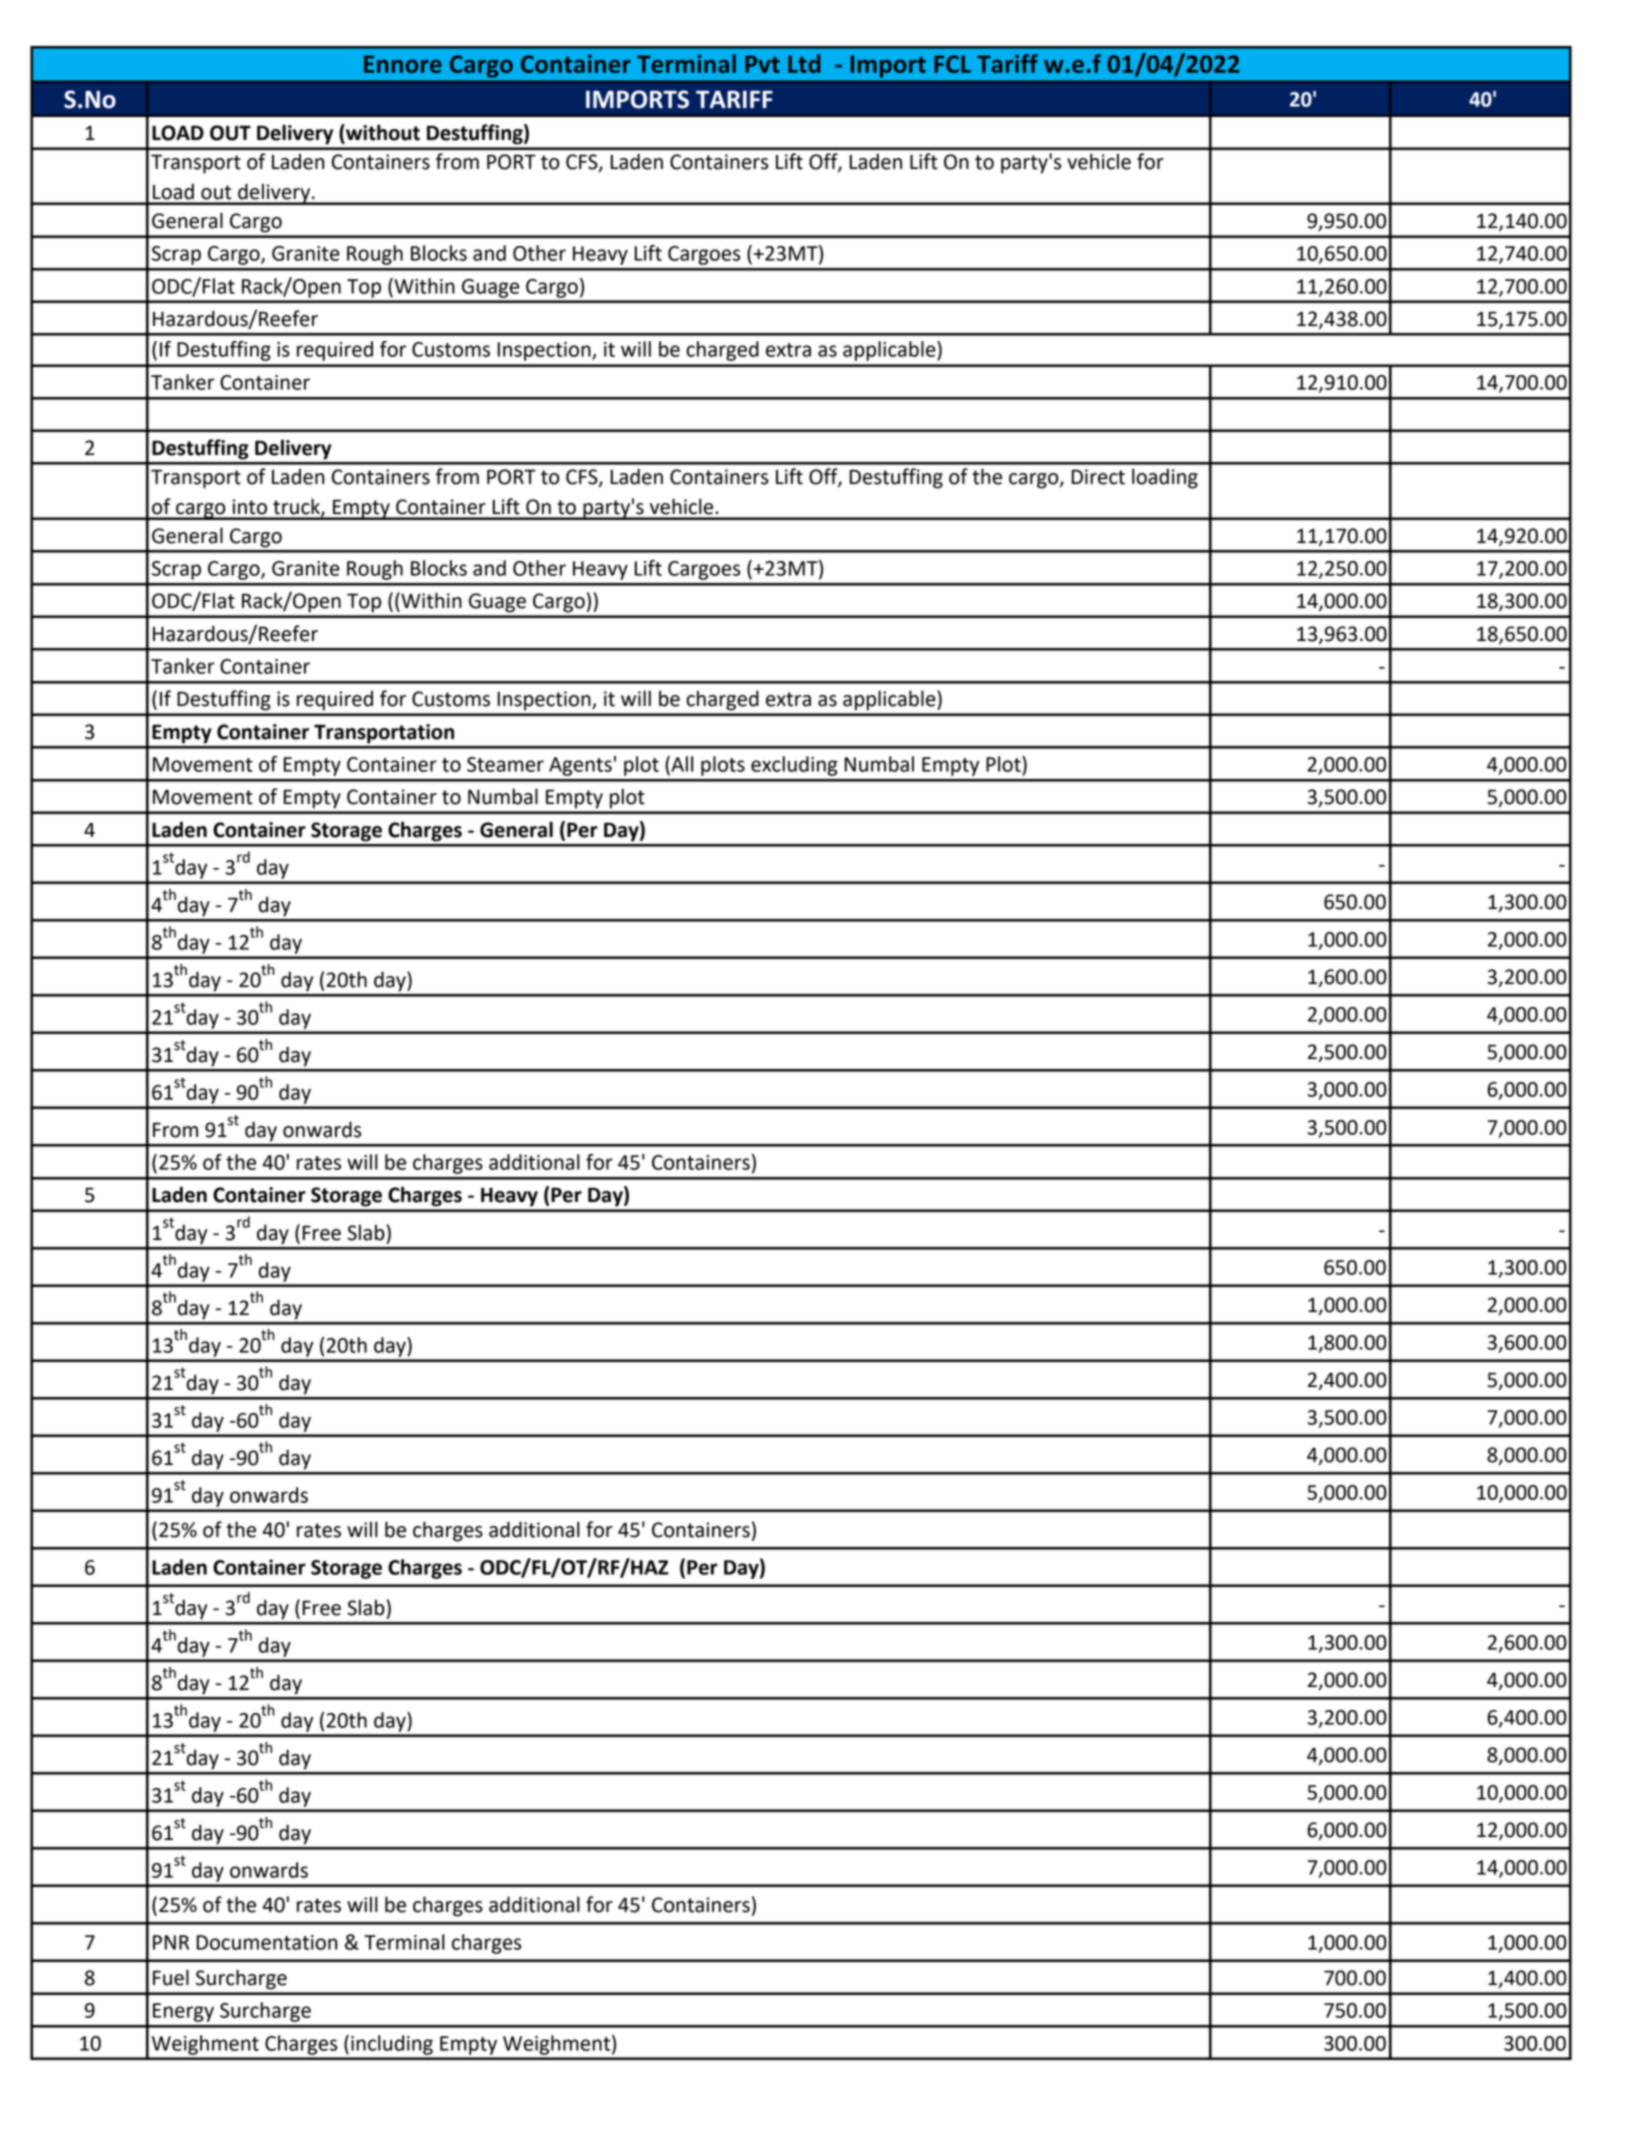 The height and width of the page is (2134, 1649). I want to click on Energy, so click(183, 2012).
